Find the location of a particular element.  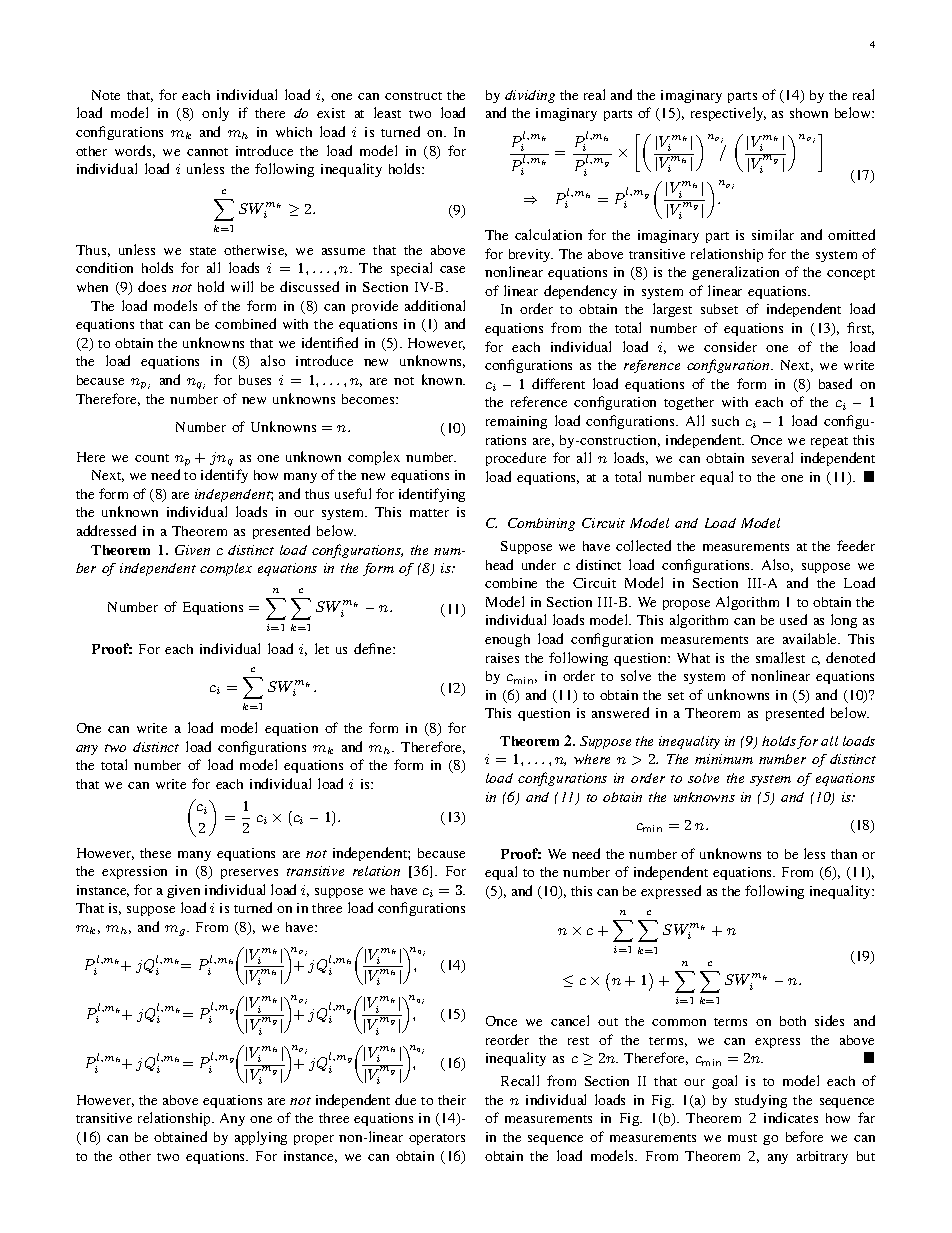

shown is located at coordinates (809, 113).
